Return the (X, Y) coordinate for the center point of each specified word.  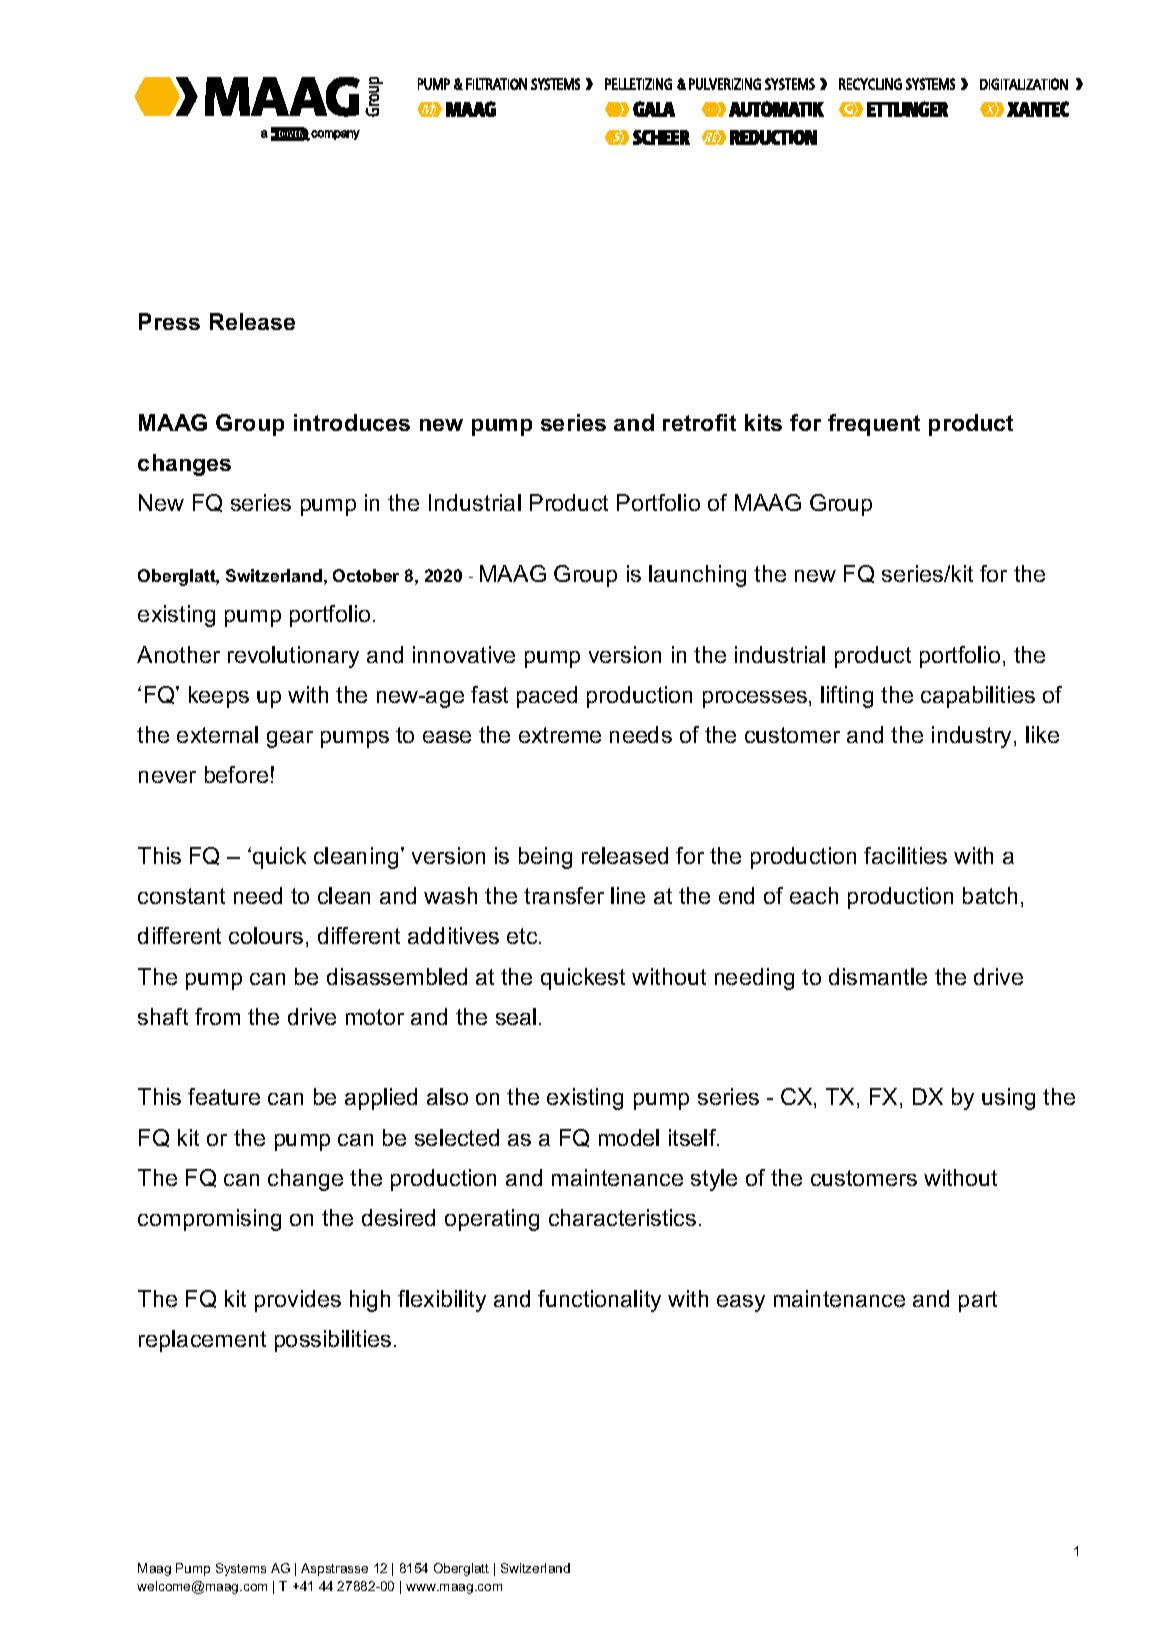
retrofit (699, 422)
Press (169, 321)
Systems (241, 1569)
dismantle (878, 976)
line (628, 895)
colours (266, 935)
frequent (874, 425)
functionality (599, 1301)
